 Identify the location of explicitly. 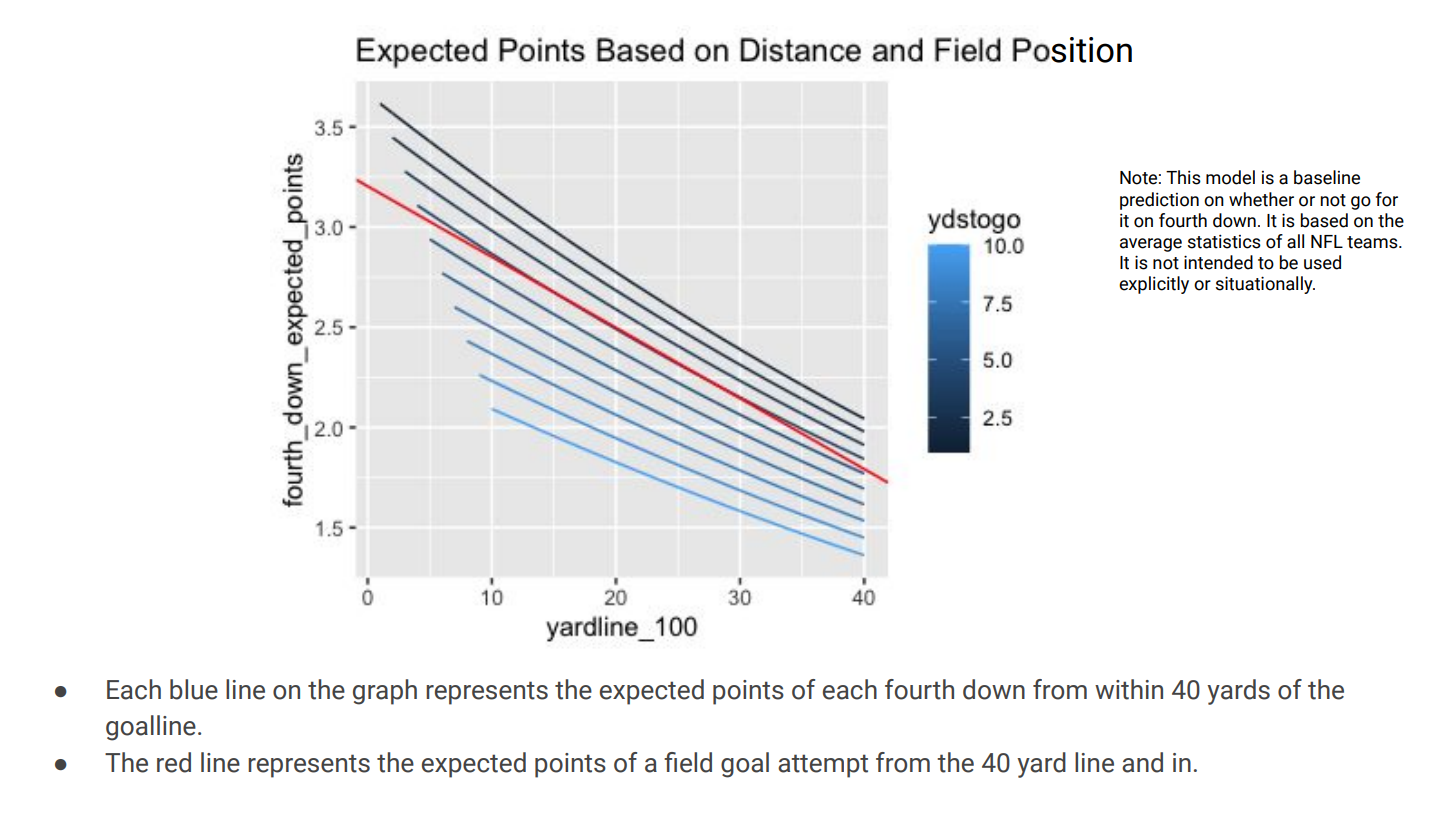
(1154, 285).
